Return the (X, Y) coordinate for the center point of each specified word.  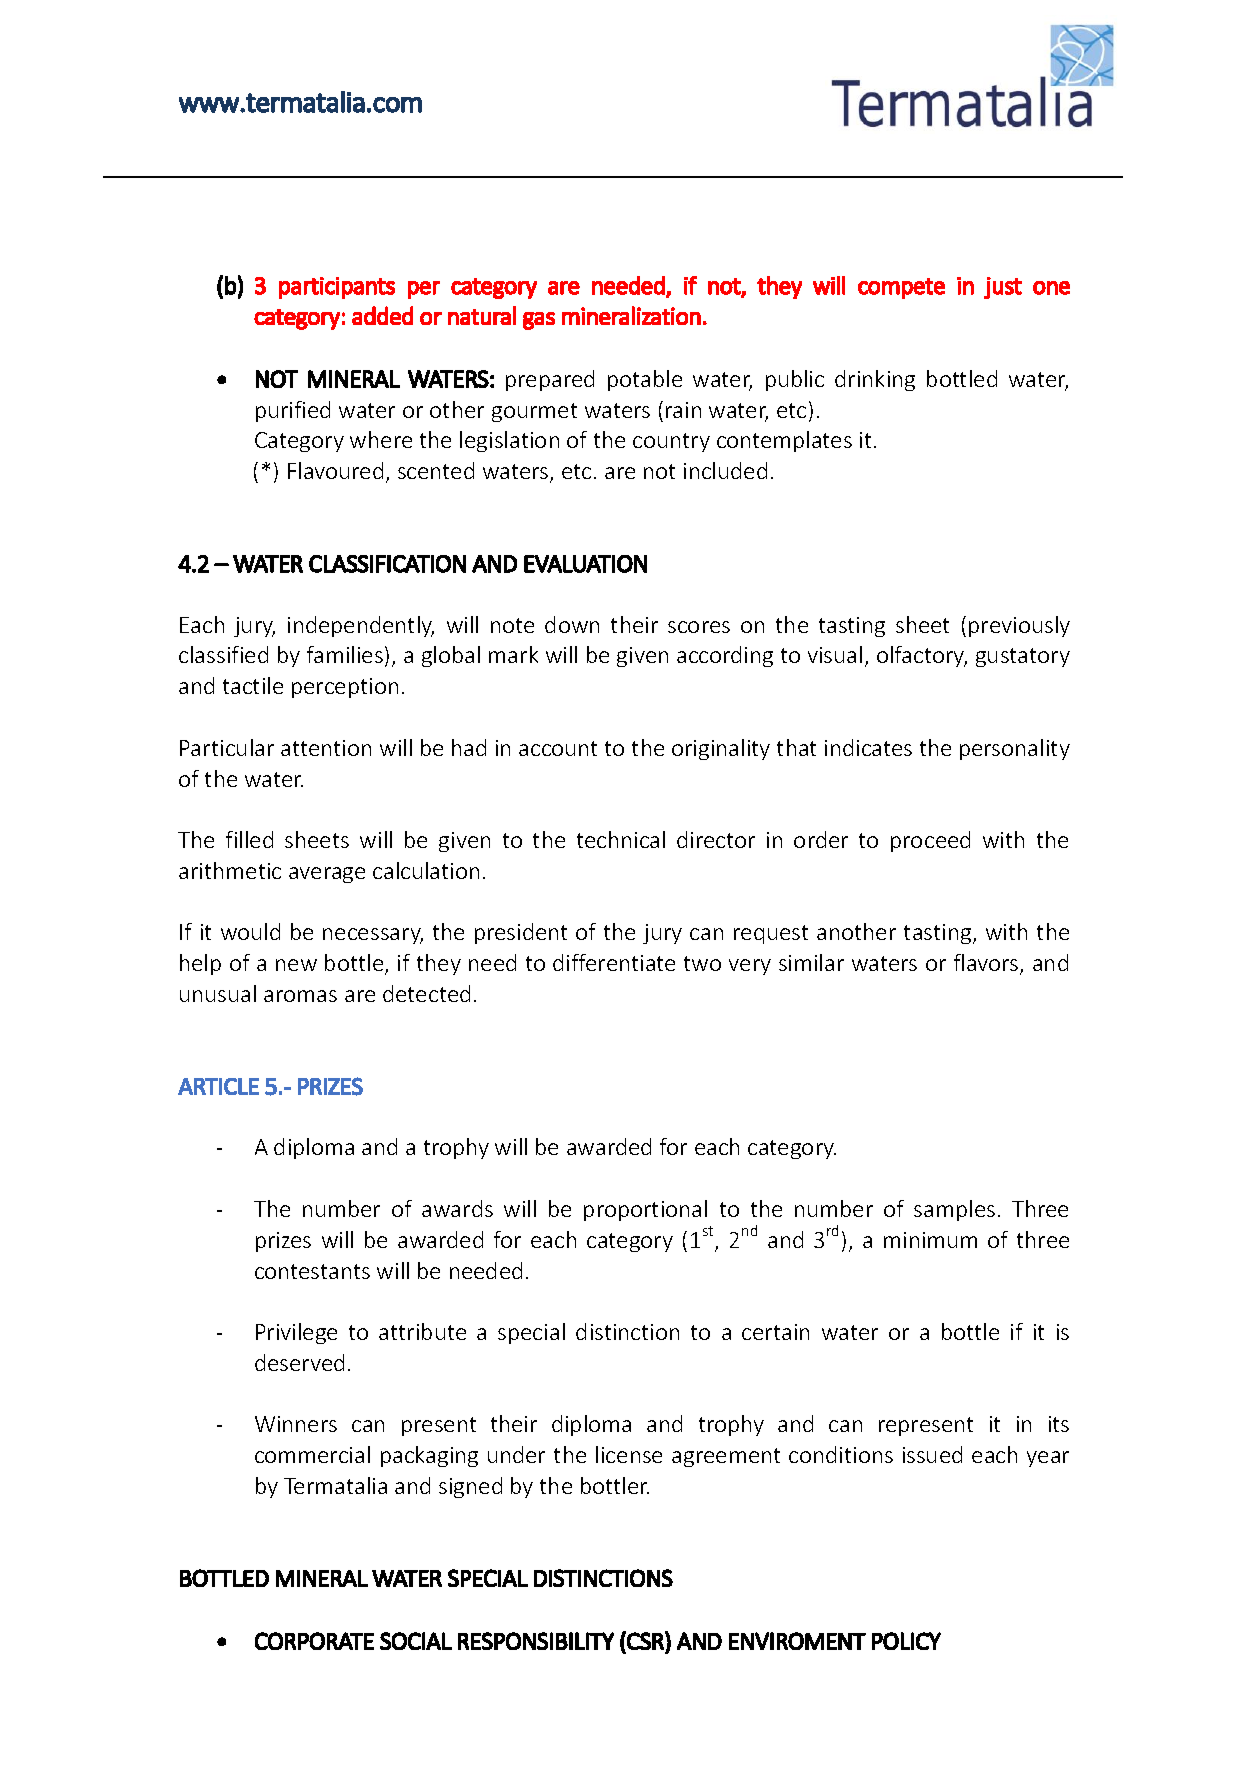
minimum (930, 1240)
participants (337, 288)
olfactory (922, 656)
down (572, 624)
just (1003, 288)
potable (645, 380)
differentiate (614, 962)
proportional (645, 1210)
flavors (987, 964)
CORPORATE (314, 1641)
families (345, 654)
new (296, 965)
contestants (312, 1271)
